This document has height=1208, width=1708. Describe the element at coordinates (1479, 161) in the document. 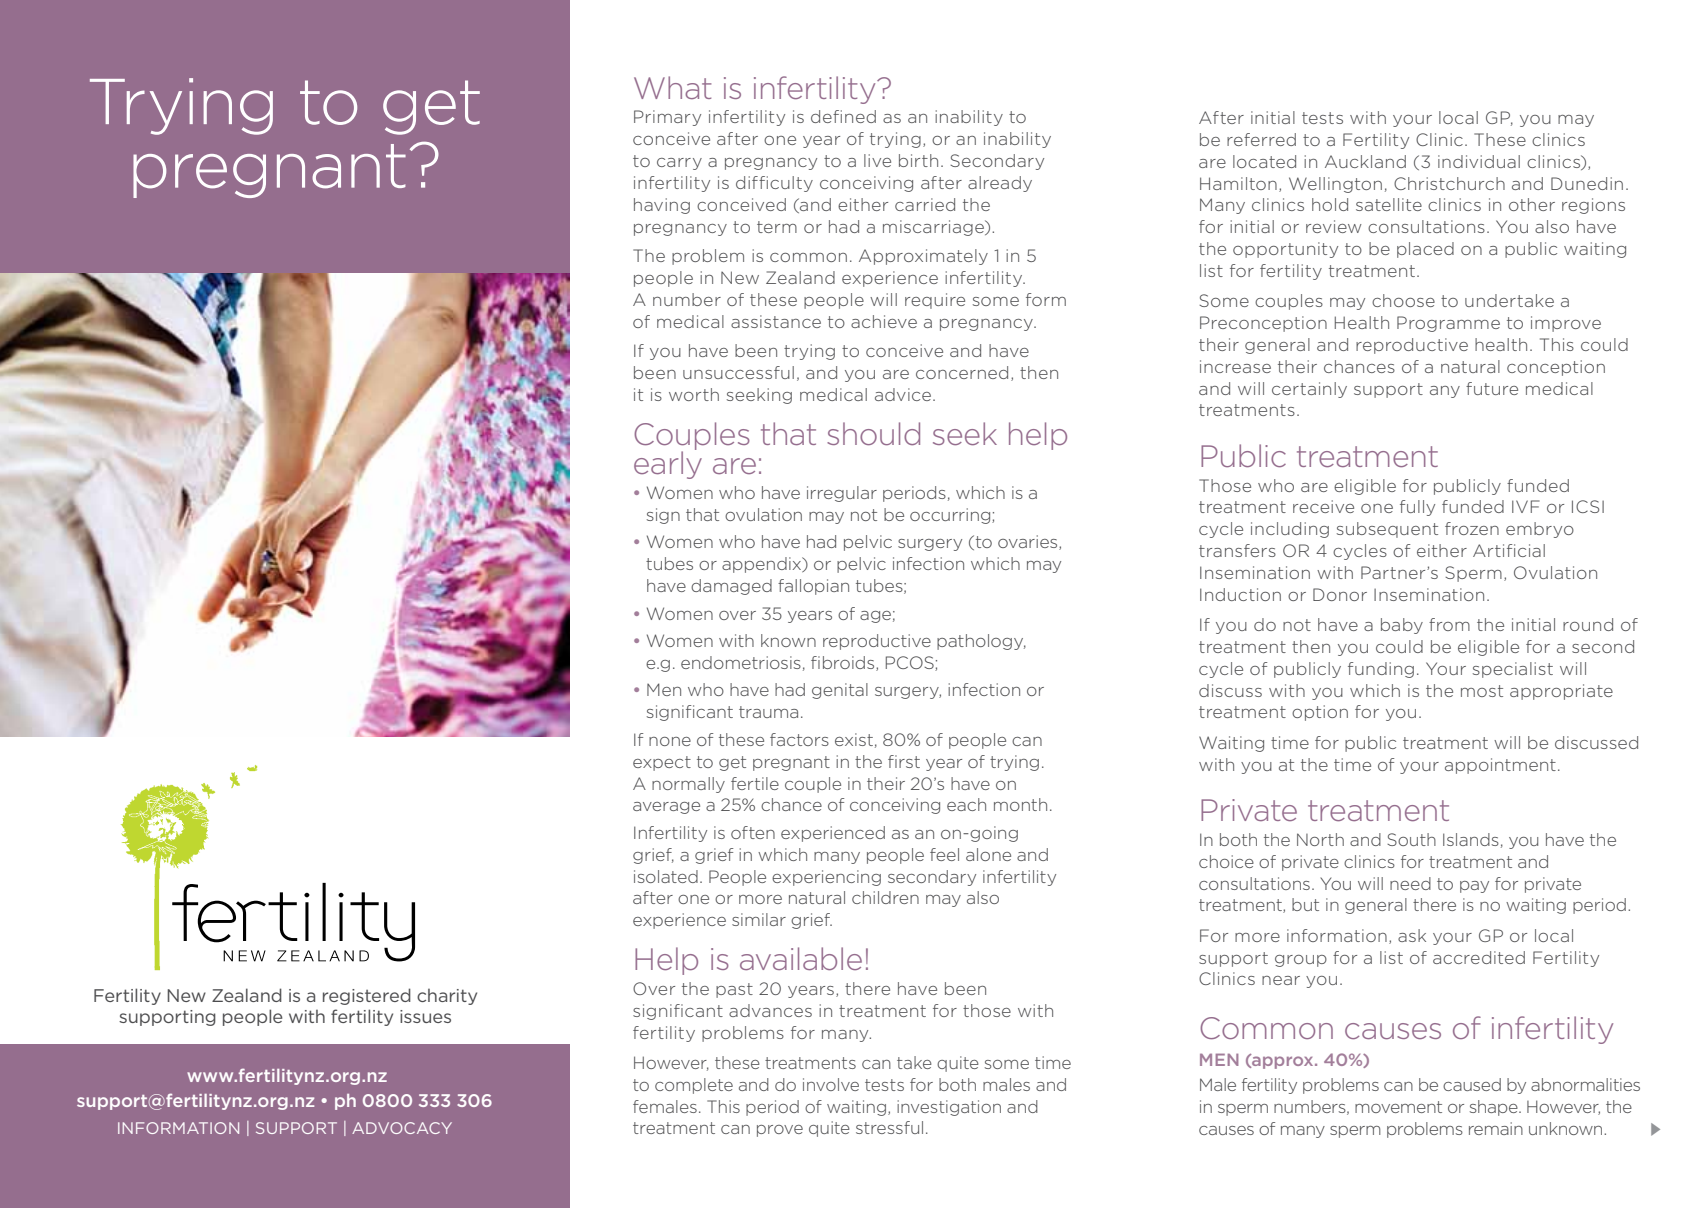

I see `individual` at that location.
